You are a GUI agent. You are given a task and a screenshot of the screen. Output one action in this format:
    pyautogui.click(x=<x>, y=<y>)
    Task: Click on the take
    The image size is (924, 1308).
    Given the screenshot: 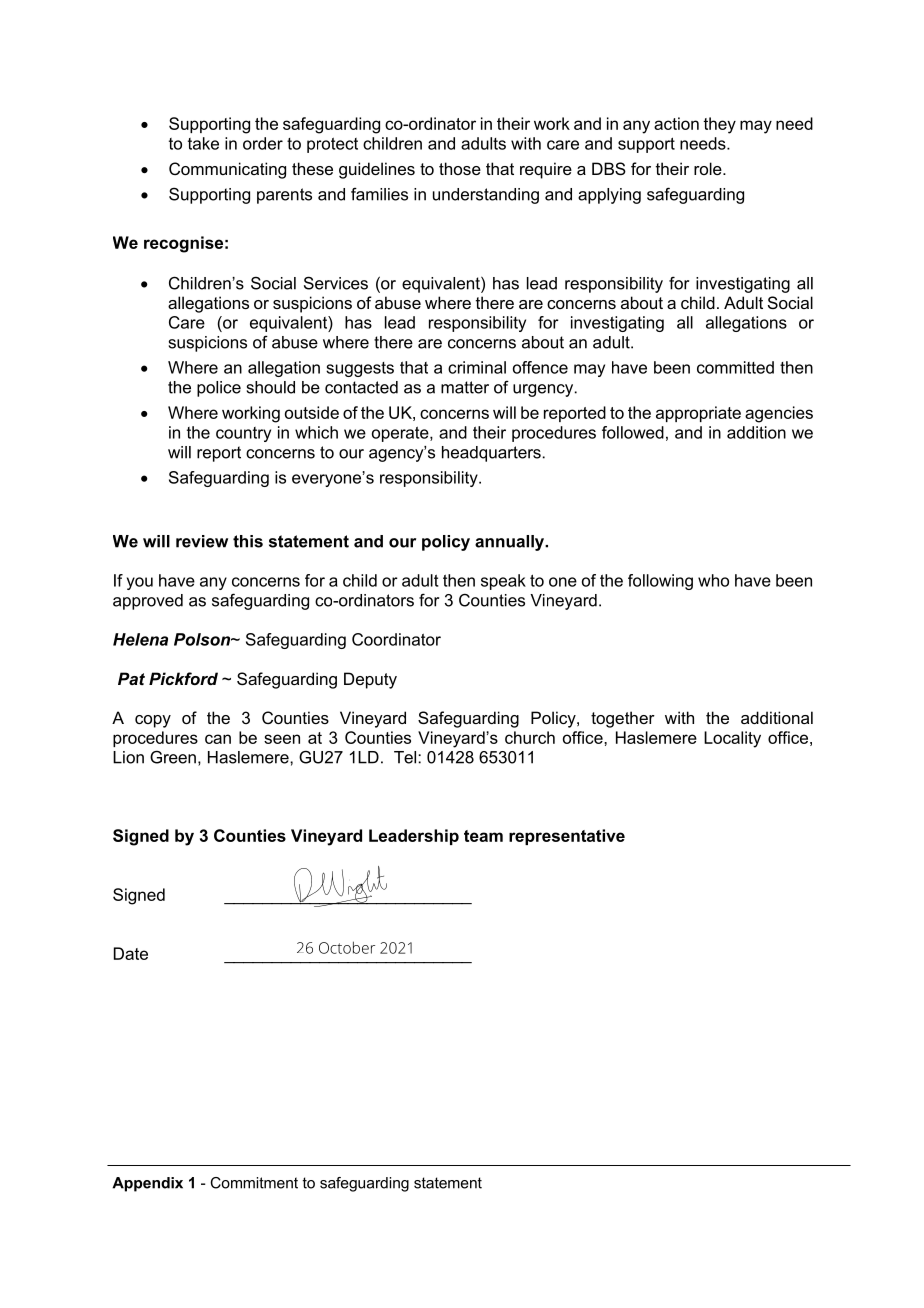 What is the action you would take?
    pyautogui.click(x=203, y=143)
